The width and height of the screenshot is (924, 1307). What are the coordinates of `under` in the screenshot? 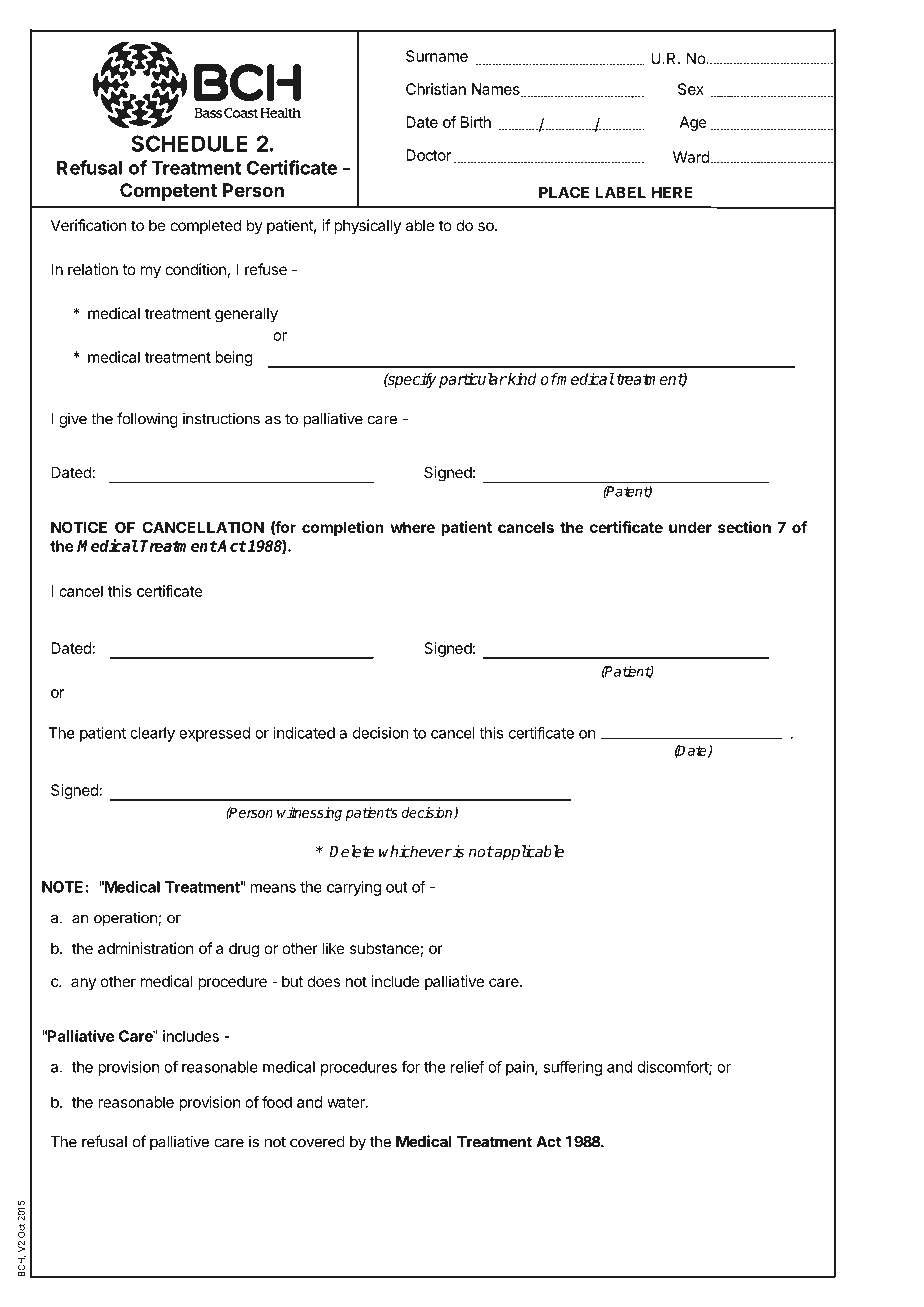 It's located at (690, 527).
